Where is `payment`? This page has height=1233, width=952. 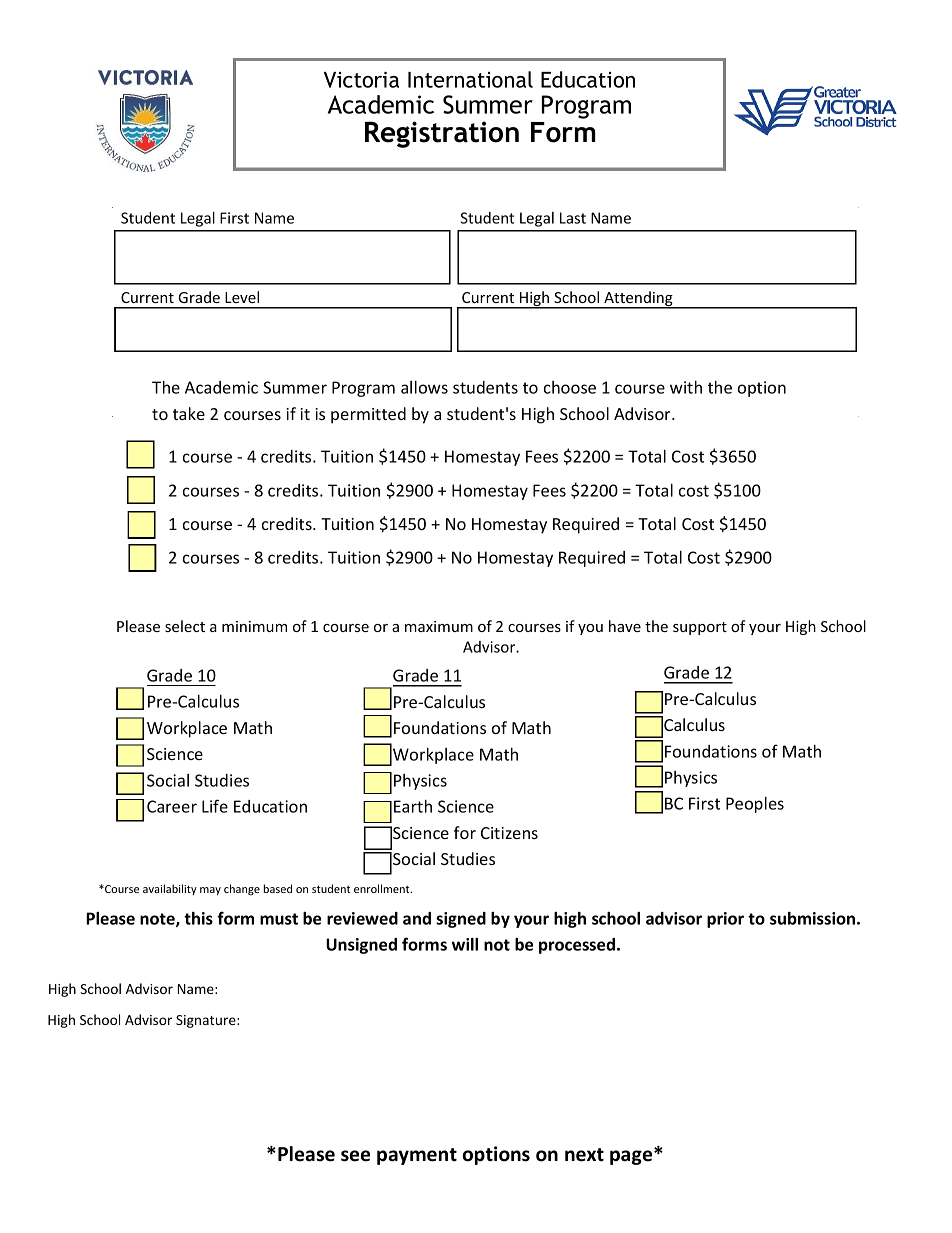
payment is located at coordinates (417, 1156).
